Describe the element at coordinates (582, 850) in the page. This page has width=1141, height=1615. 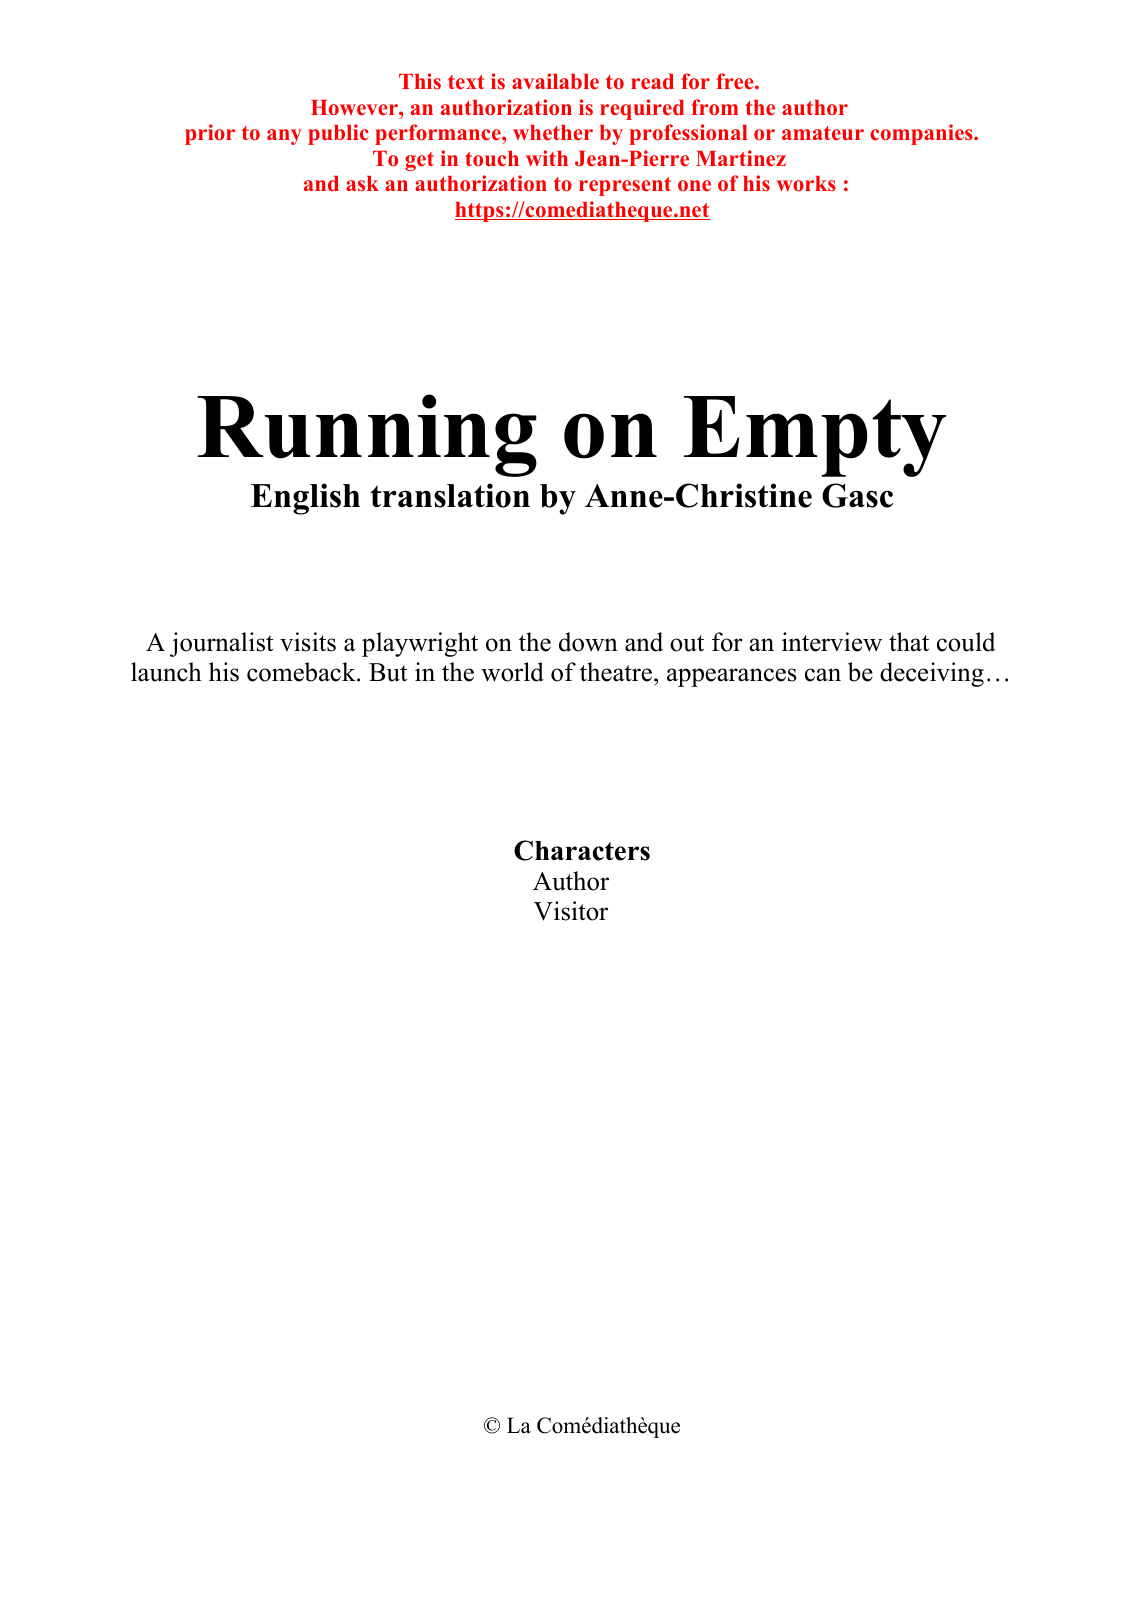
I see `Characters` at that location.
